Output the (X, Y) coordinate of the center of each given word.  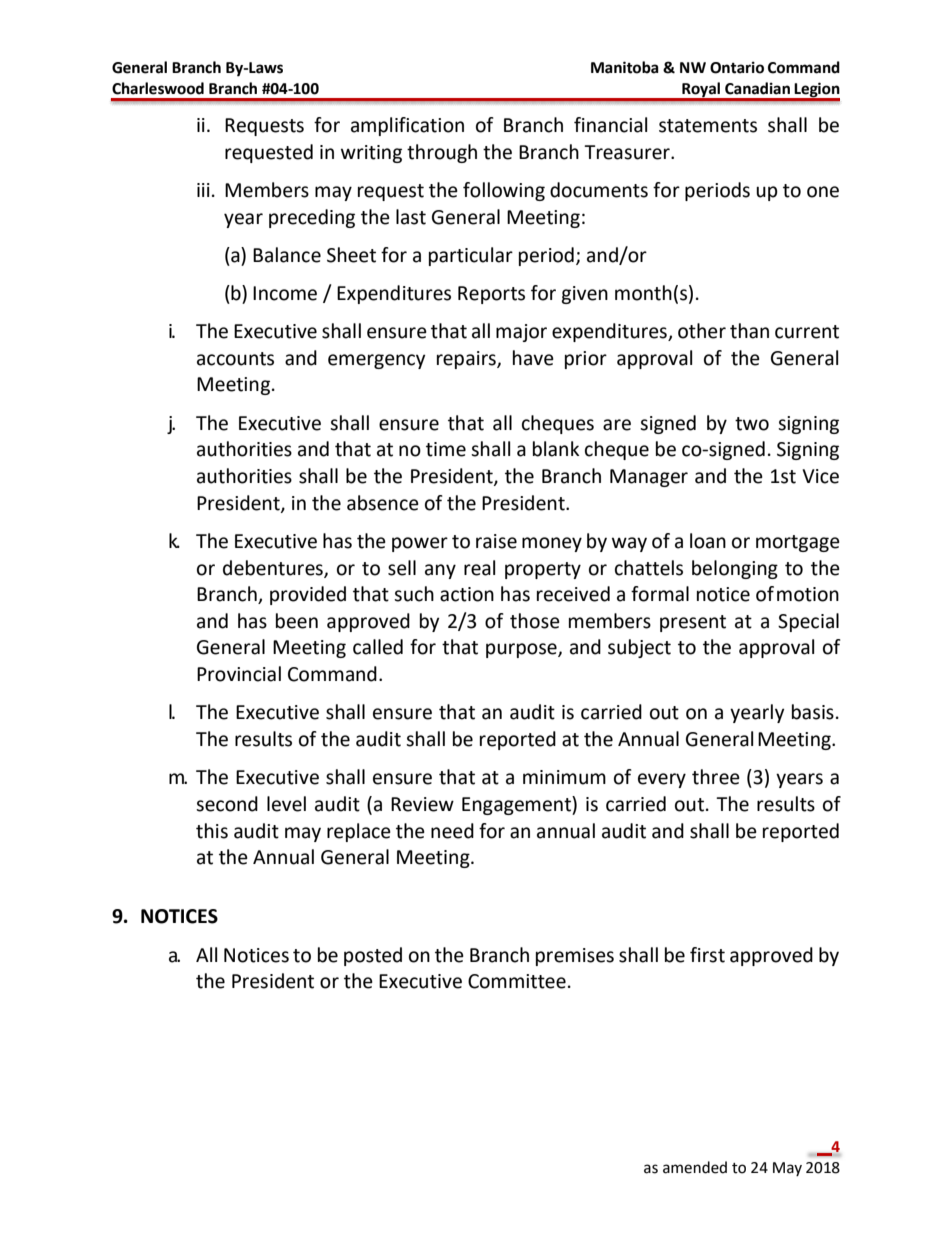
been (297, 621)
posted (373, 956)
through (442, 153)
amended (695, 1167)
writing (371, 154)
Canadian (757, 88)
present (693, 623)
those (535, 621)
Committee (517, 981)
